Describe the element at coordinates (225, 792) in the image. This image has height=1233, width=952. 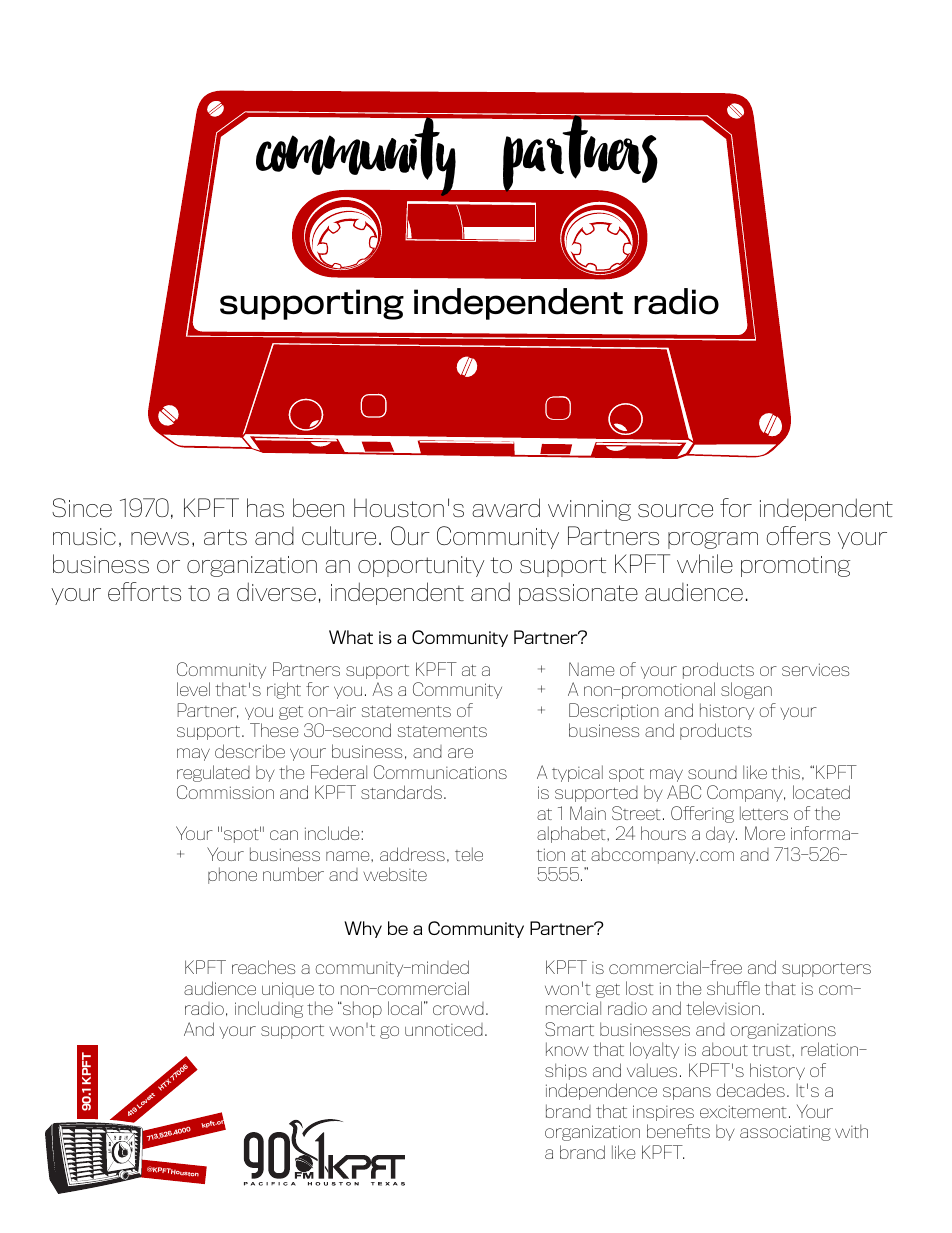
I see `Commission` at that location.
